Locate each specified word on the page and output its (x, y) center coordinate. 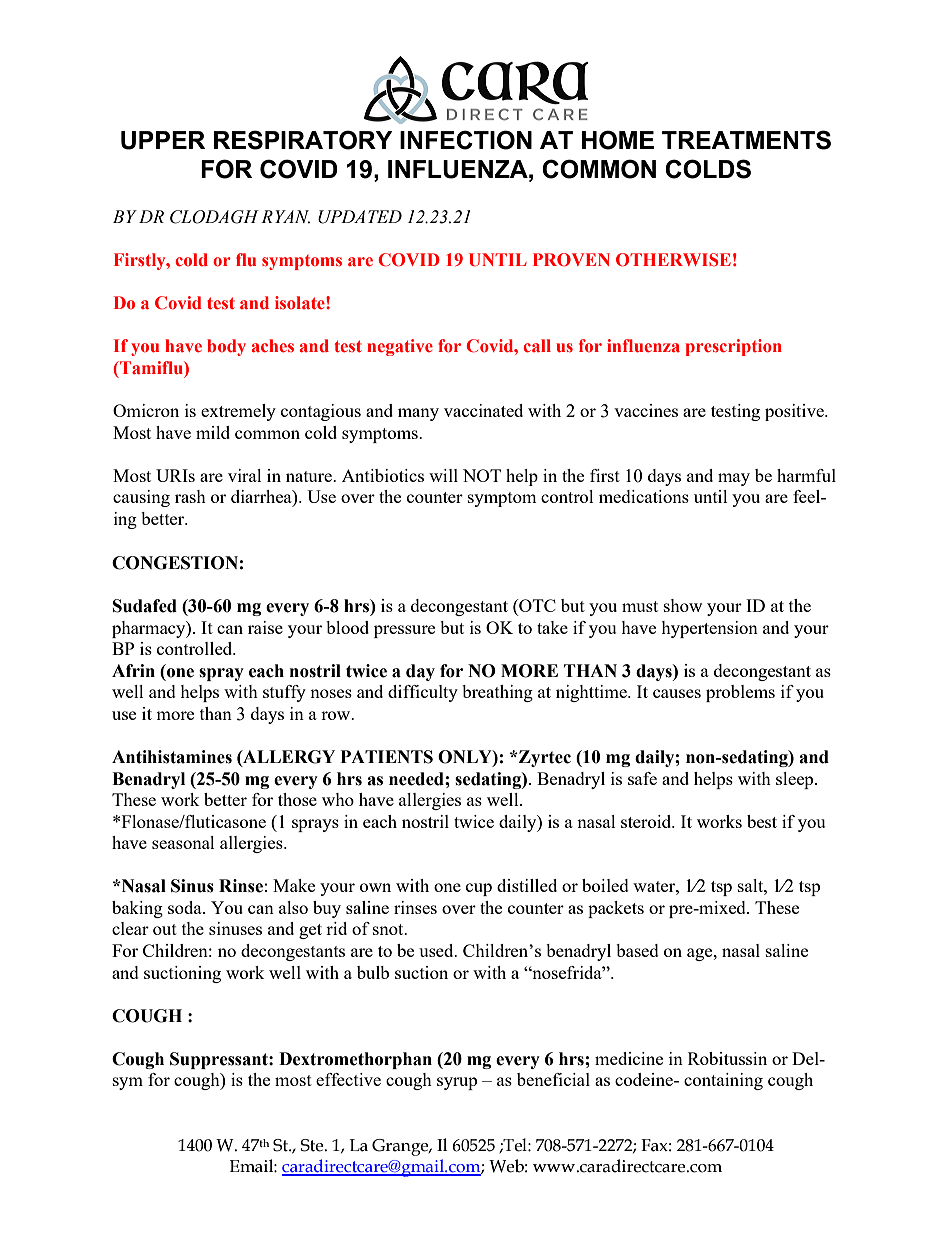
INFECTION (466, 140)
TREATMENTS (746, 140)
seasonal (183, 842)
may (734, 479)
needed (417, 779)
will (443, 475)
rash (190, 496)
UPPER (163, 140)
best (762, 821)
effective (348, 1079)
